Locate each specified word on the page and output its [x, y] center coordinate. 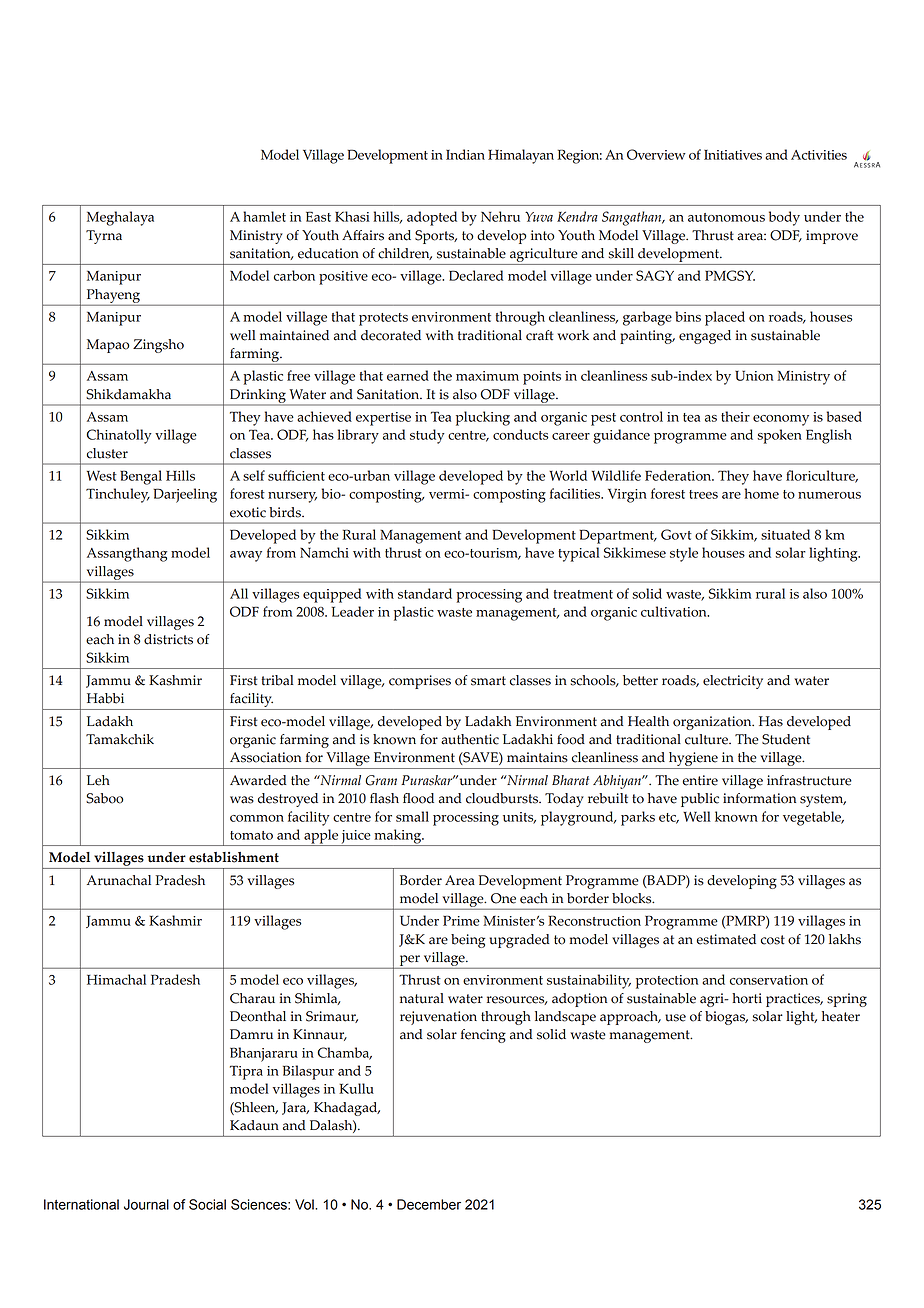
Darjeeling [185, 495]
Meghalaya [120, 218]
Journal [146, 1204]
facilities [576, 493]
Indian [465, 154]
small [412, 816]
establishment [234, 857]
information [759, 798]
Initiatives [733, 155]
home [761, 493]
